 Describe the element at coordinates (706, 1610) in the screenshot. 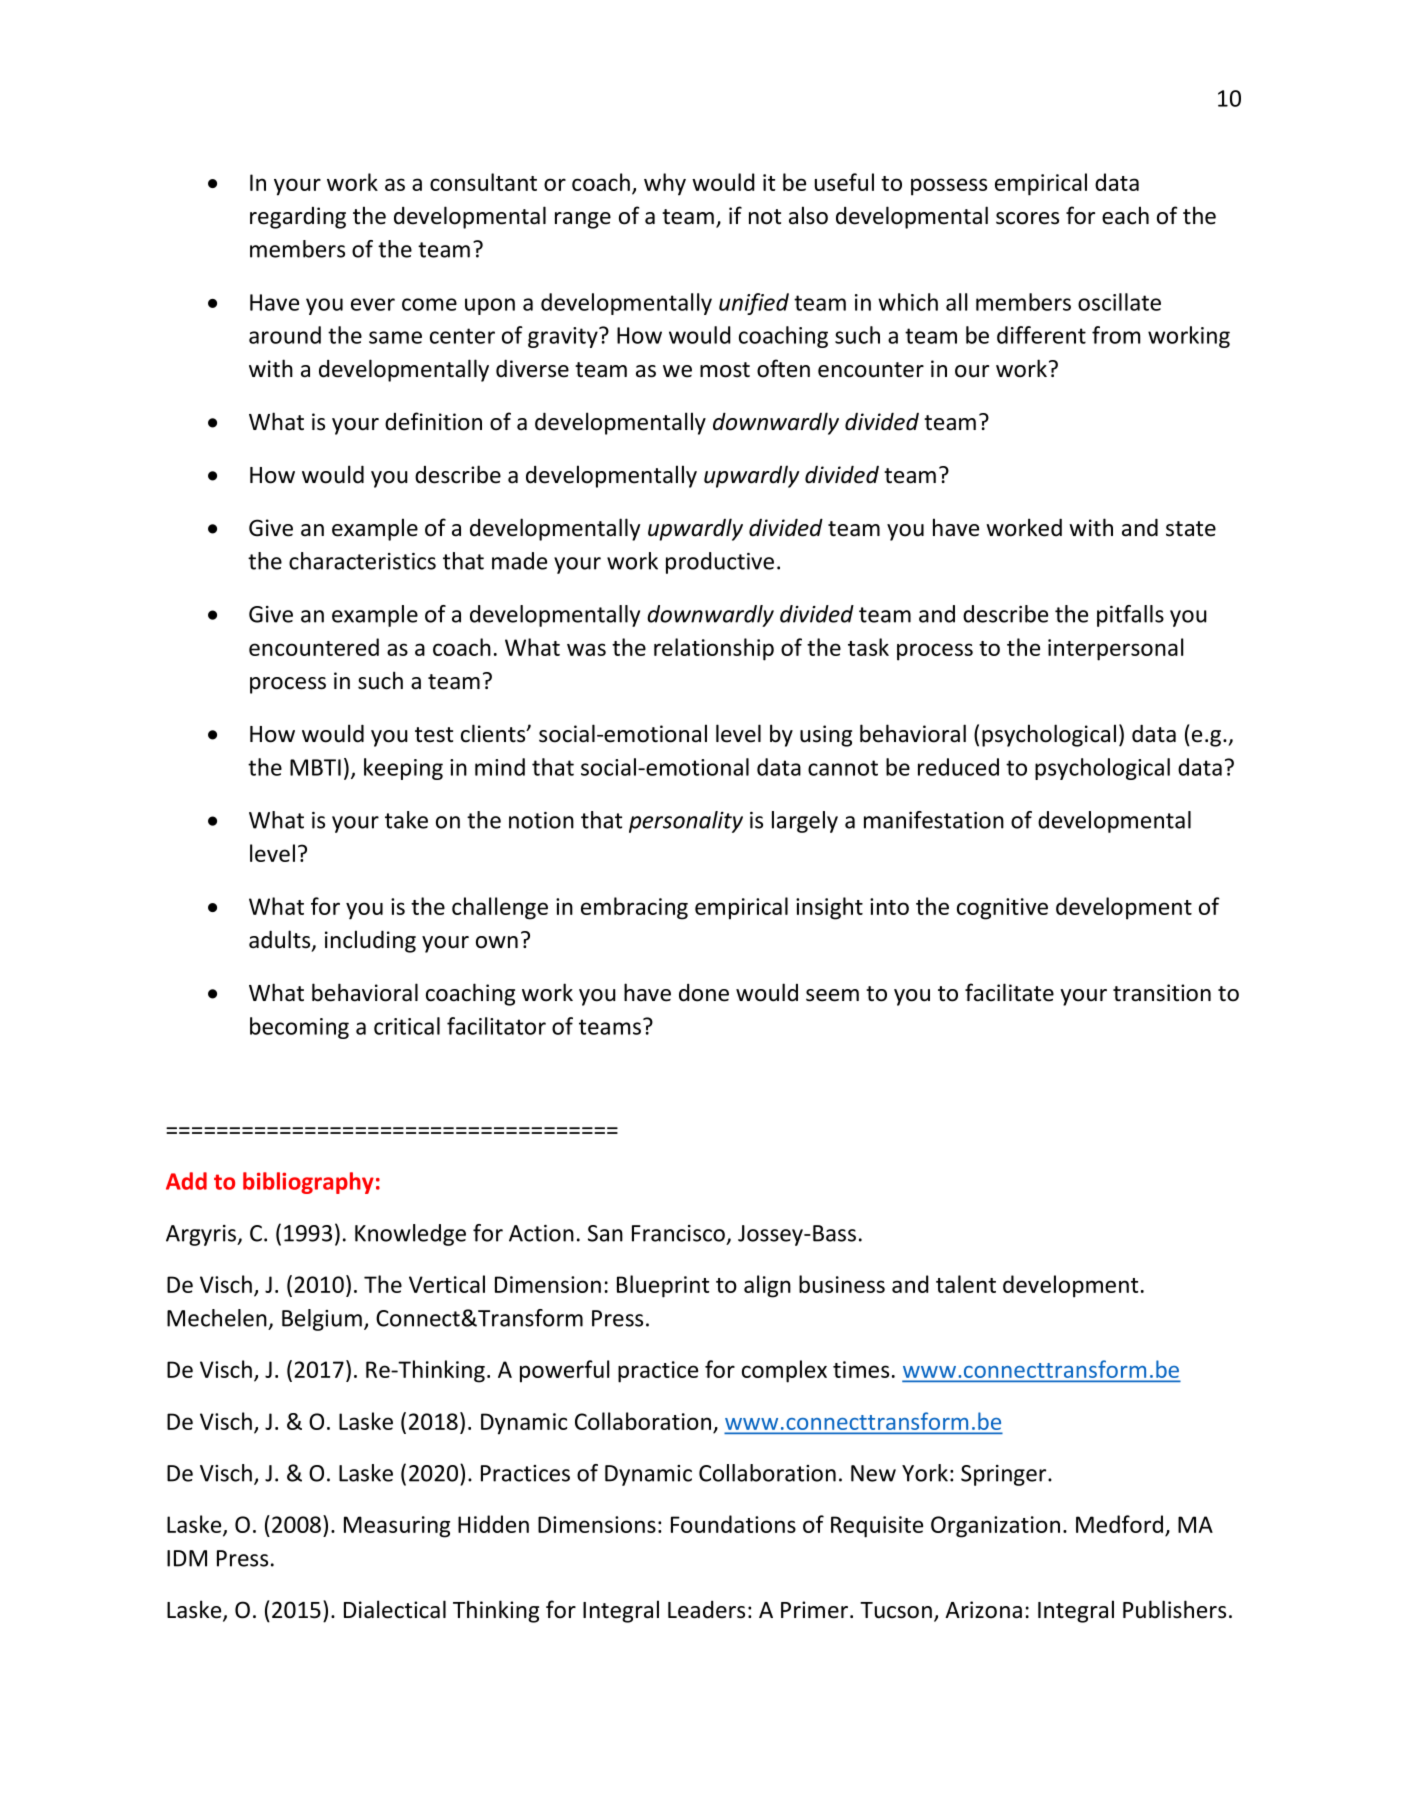

I see `Leaders` at that location.
